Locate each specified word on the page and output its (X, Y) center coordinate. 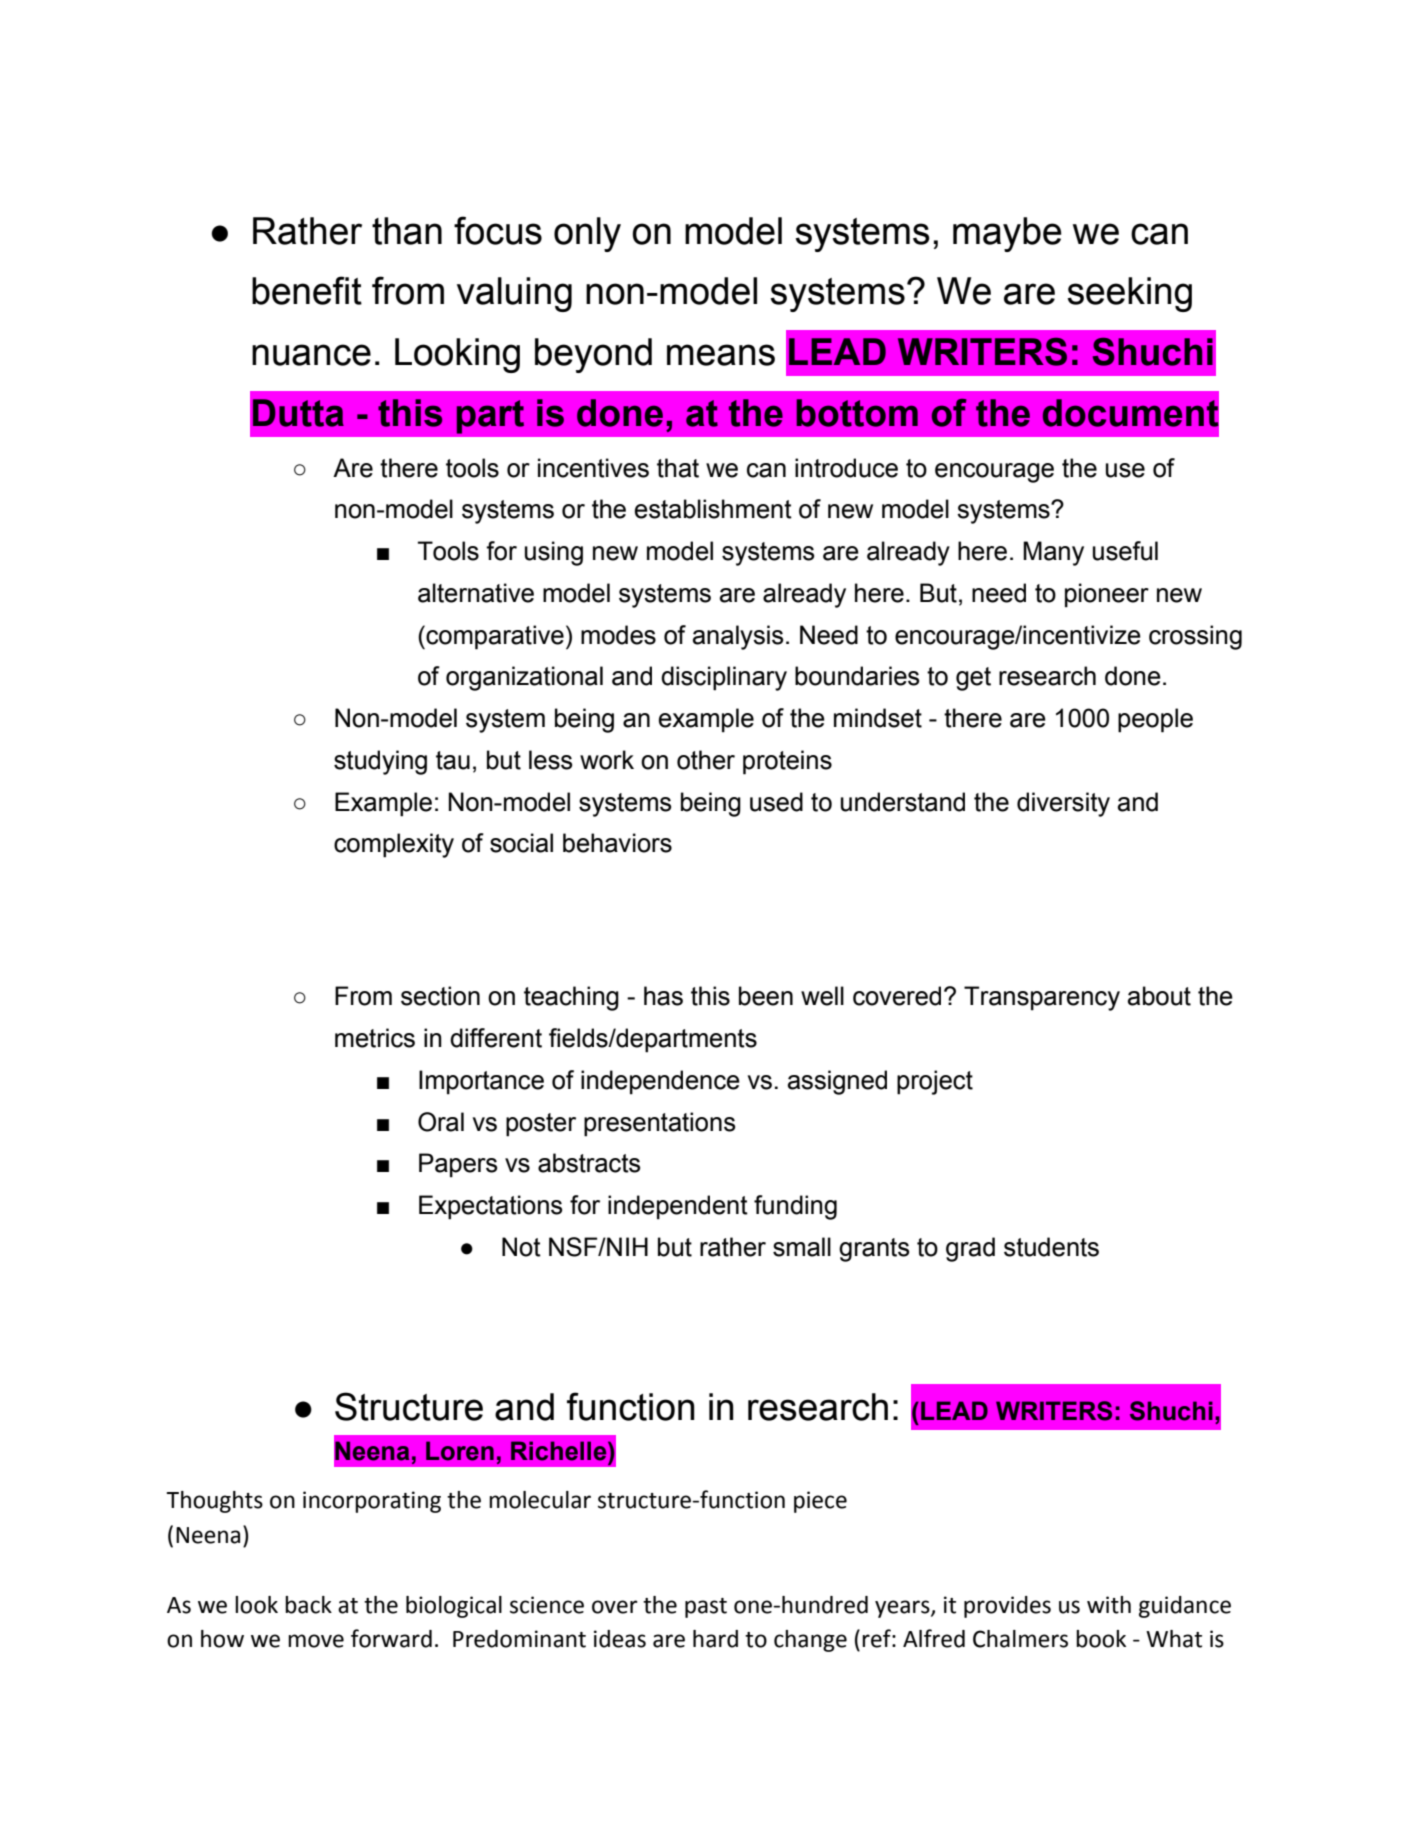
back (308, 1605)
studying (380, 762)
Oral (441, 1122)
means (721, 355)
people (1155, 720)
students (1051, 1247)
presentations (659, 1124)
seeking (1129, 294)
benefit (307, 290)
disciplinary (724, 678)
